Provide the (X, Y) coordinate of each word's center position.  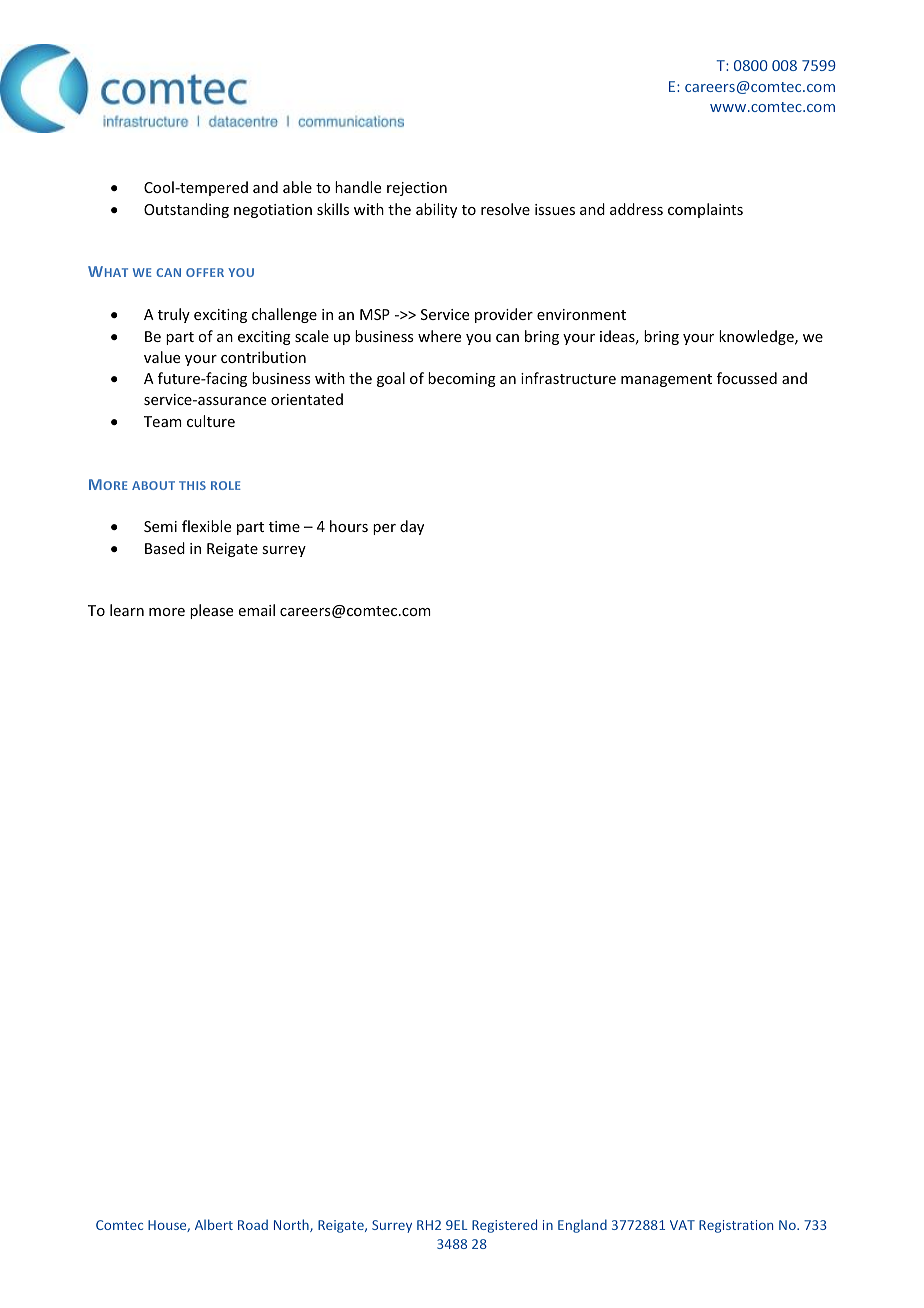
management (666, 380)
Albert (214, 1224)
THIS (192, 485)
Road (253, 1224)
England (582, 1226)
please (211, 611)
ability (436, 210)
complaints (705, 210)
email (257, 610)
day (412, 527)
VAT (682, 1225)
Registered (504, 1226)
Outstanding (186, 210)
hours (349, 526)
